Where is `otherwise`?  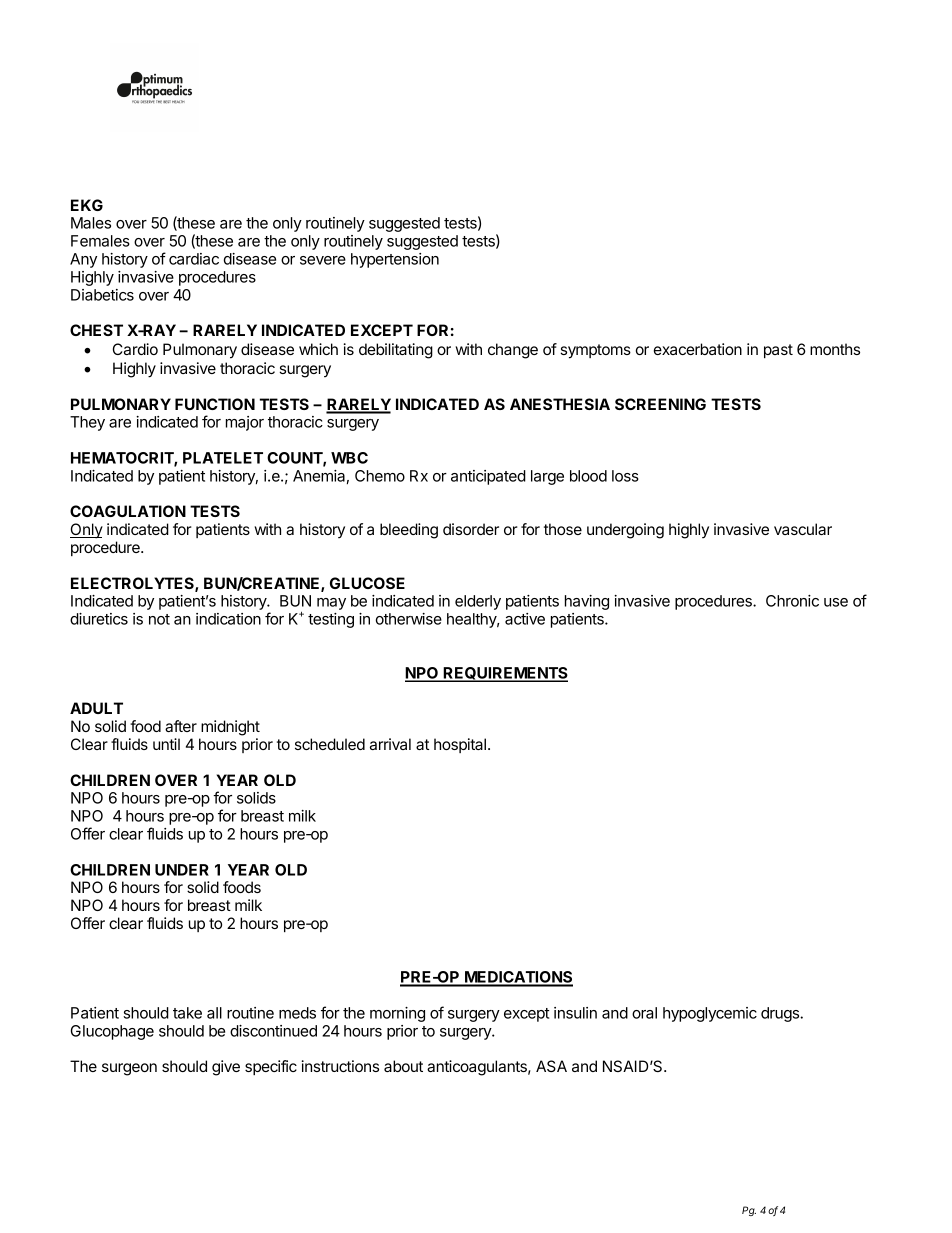 otherwise is located at coordinates (409, 619).
